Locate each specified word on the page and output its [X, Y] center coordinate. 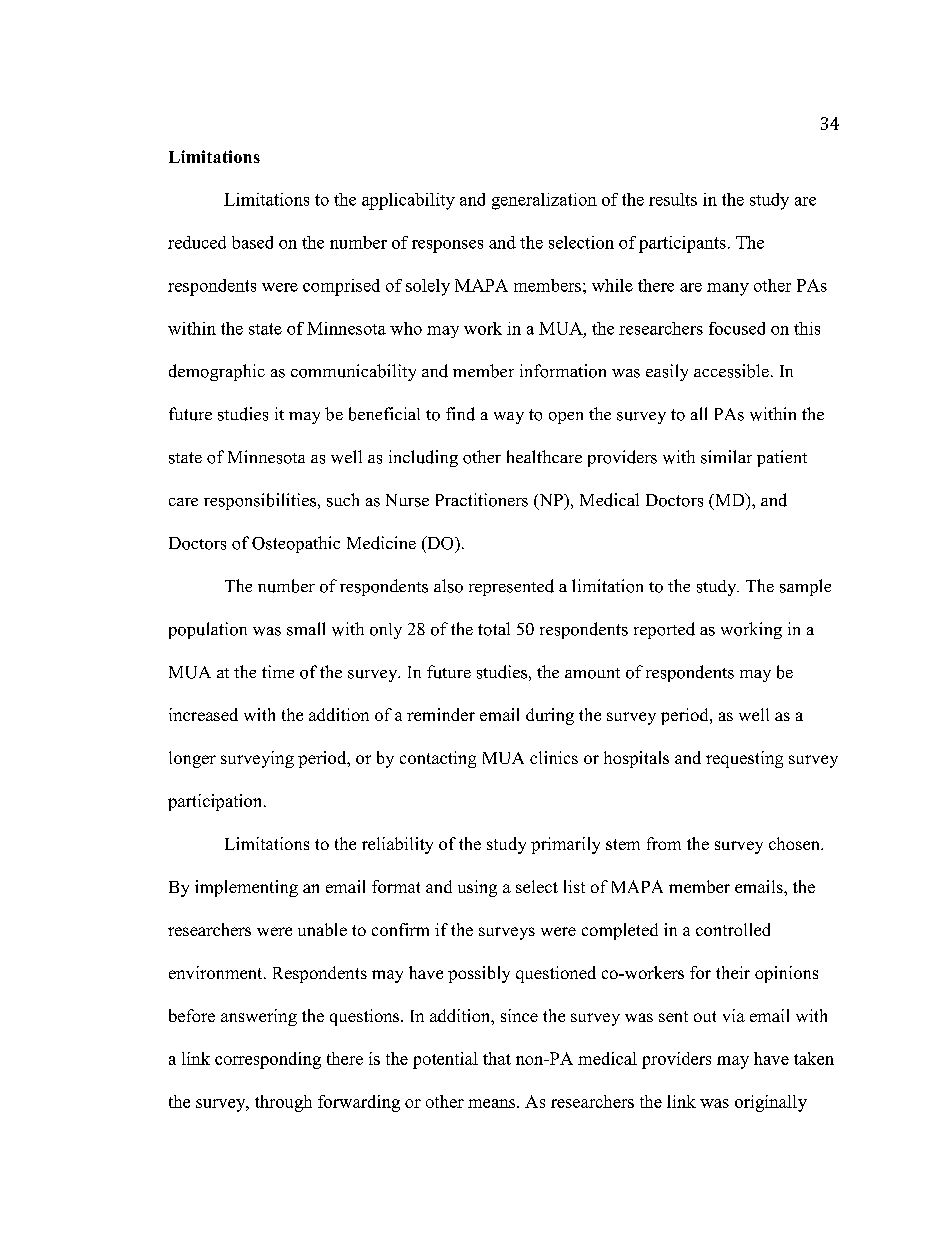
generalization [544, 201]
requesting [744, 759]
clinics [554, 757]
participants [682, 244]
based [252, 242]
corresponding [268, 1060]
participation [216, 802]
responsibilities [261, 501]
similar [726, 457]
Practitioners [482, 500]
